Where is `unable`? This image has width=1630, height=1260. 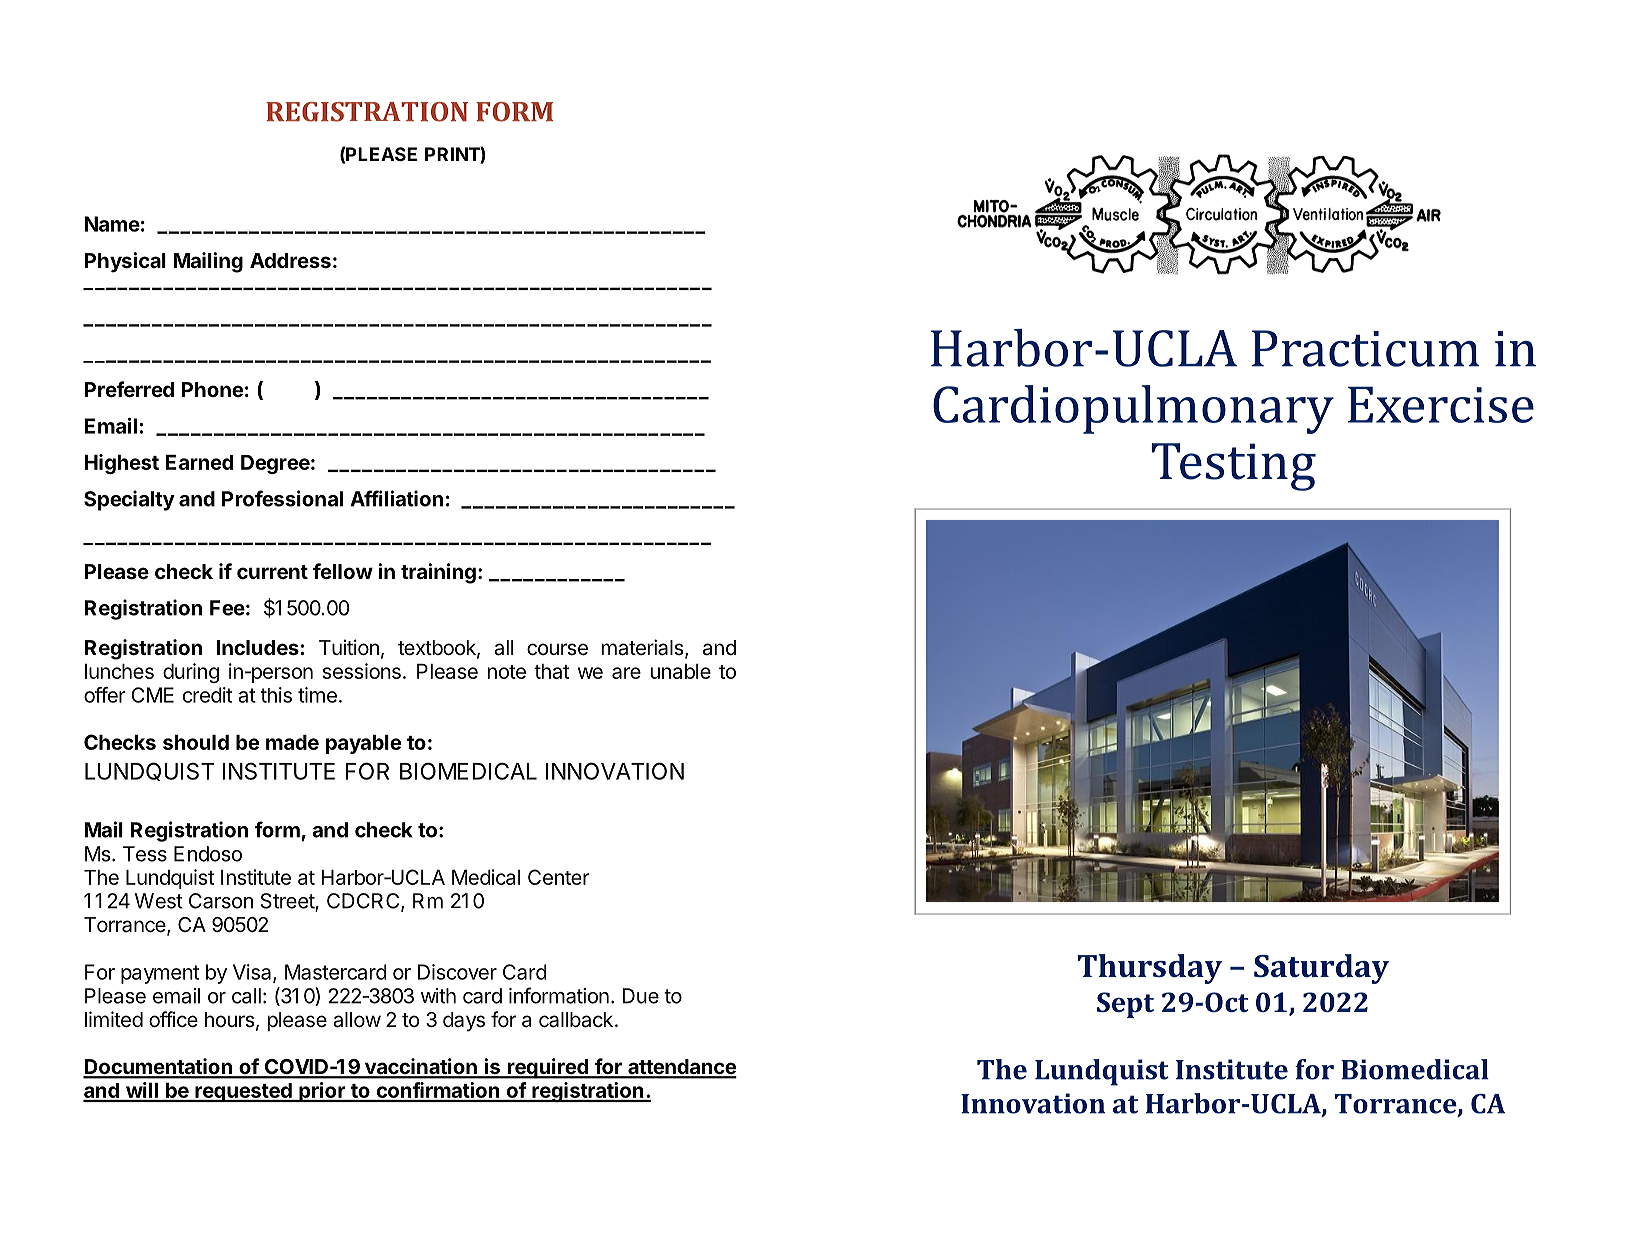
unable is located at coordinates (681, 671).
